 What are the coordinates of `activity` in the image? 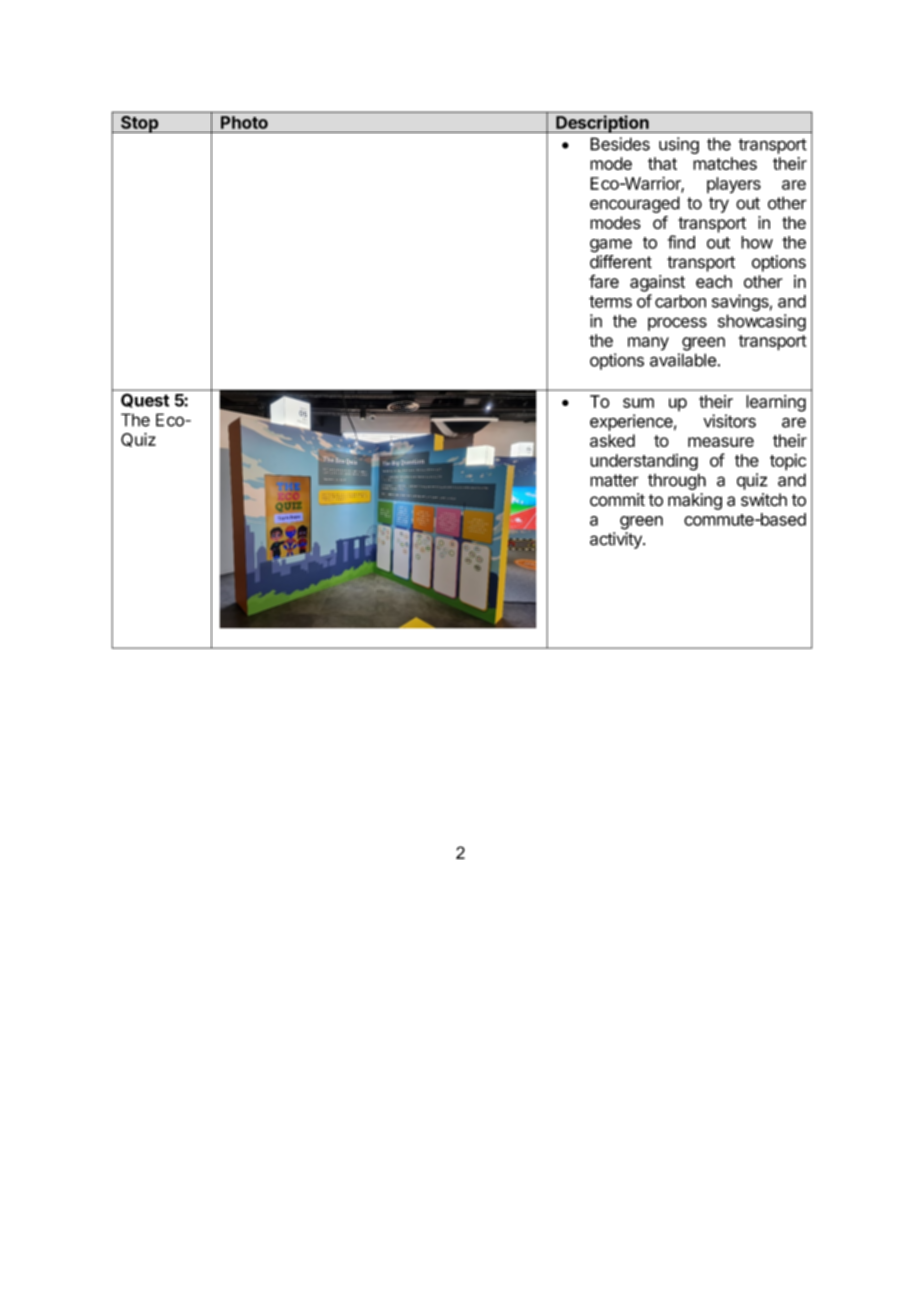 It's located at (617, 540).
